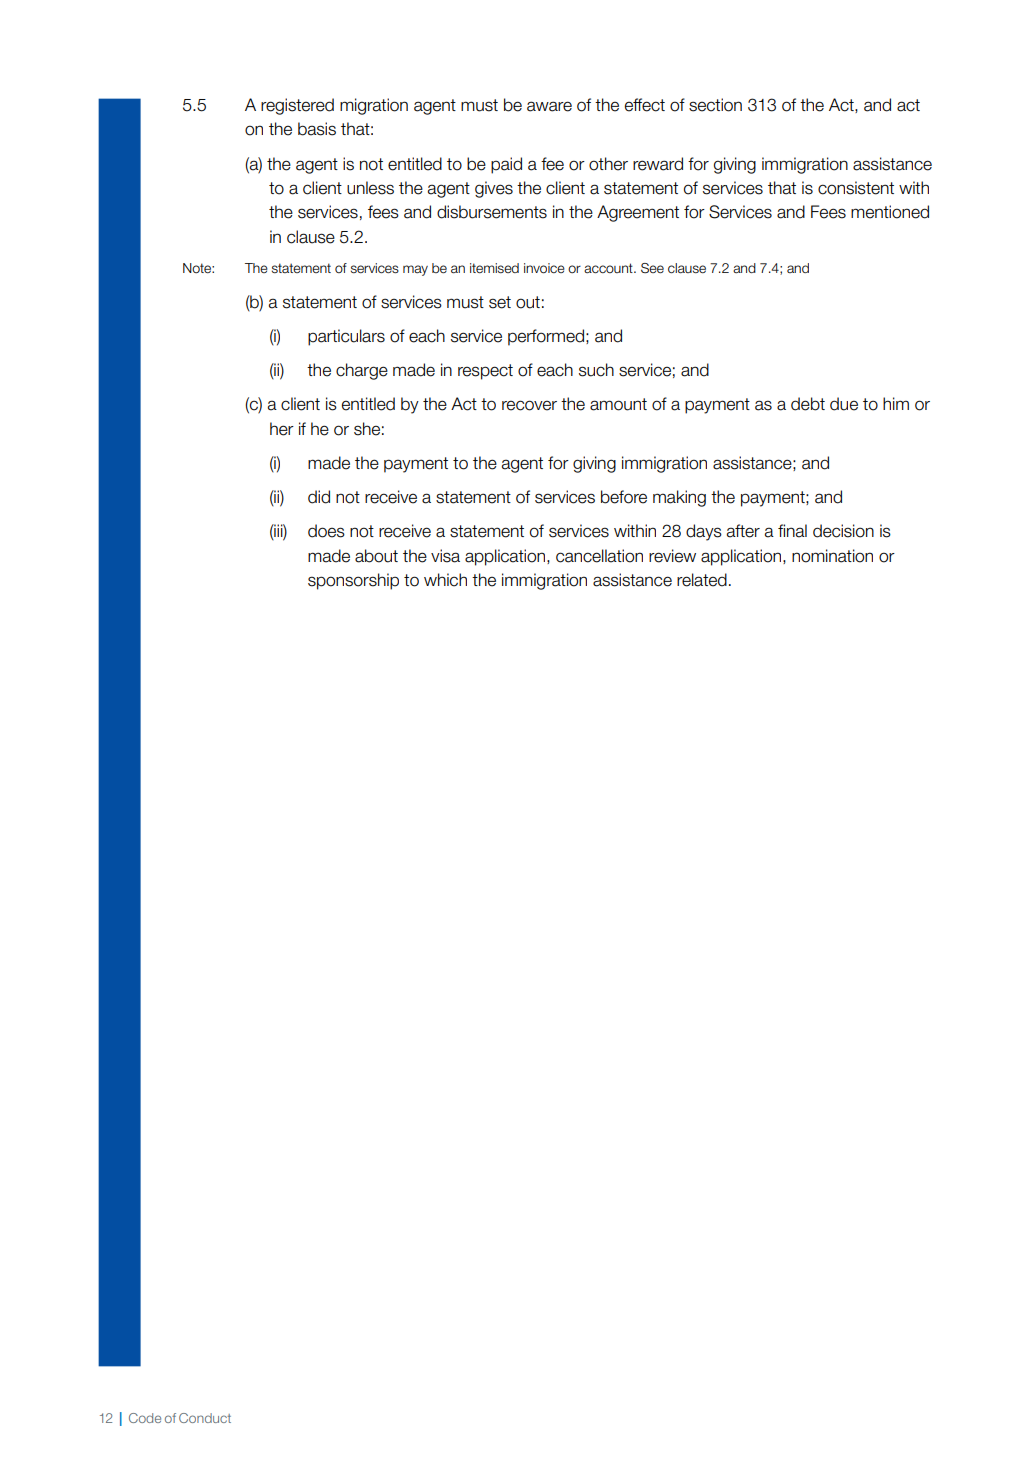 This document has height=1465, width=1036. What do you see at coordinates (297, 106) in the document?
I see `registered` at bounding box center [297, 106].
